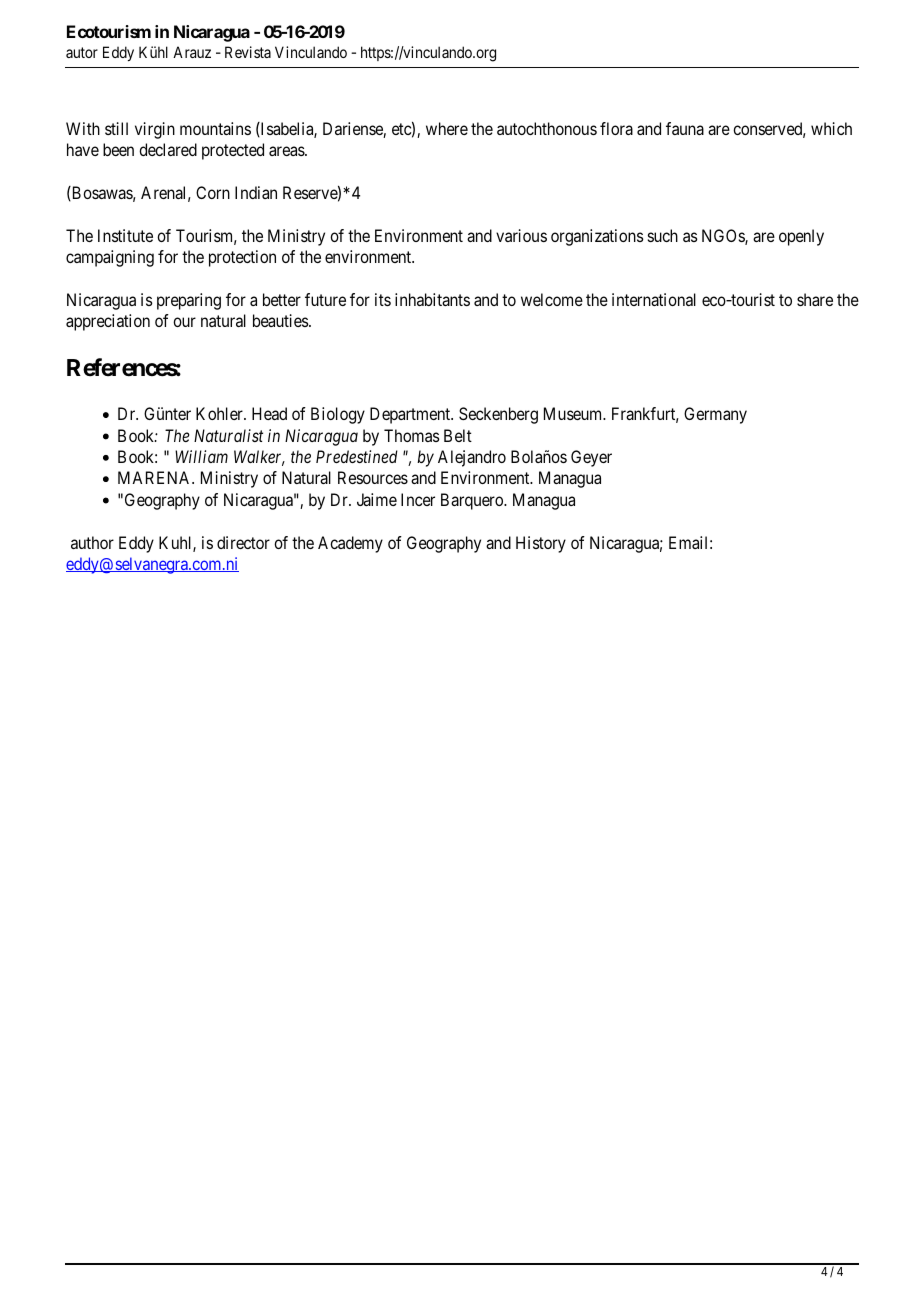  Describe the element at coordinates (715, 415) in the page. I see `Germany` at that location.
